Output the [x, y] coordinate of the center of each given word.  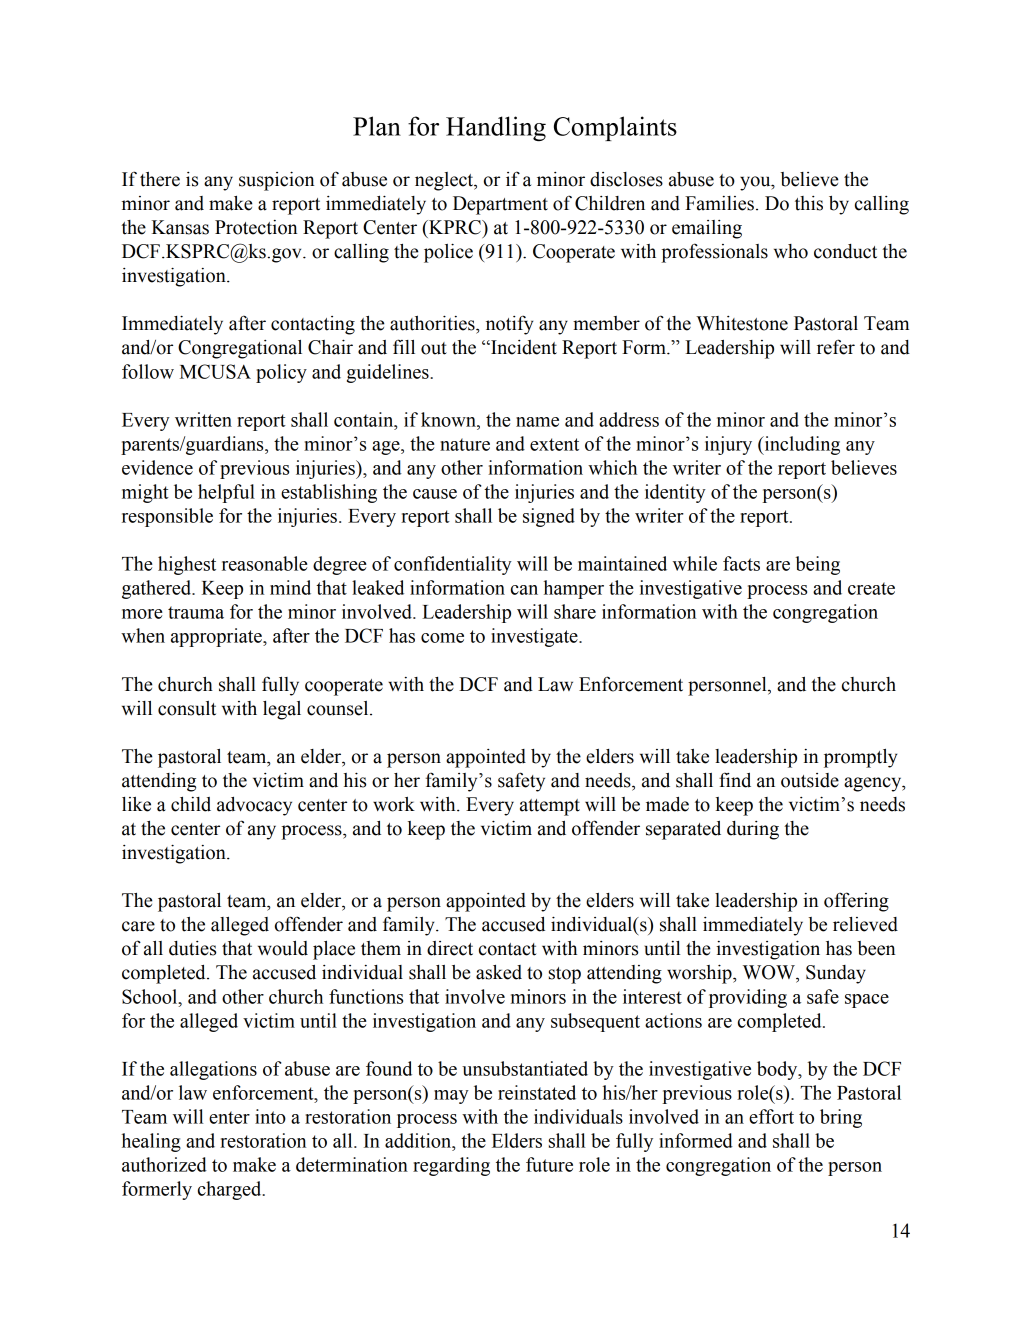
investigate [535, 637]
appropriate [217, 637]
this [809, 203]
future [549, 1164]
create [871, 588]
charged [231, 1190]
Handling [496, 128]
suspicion [276, 181]
